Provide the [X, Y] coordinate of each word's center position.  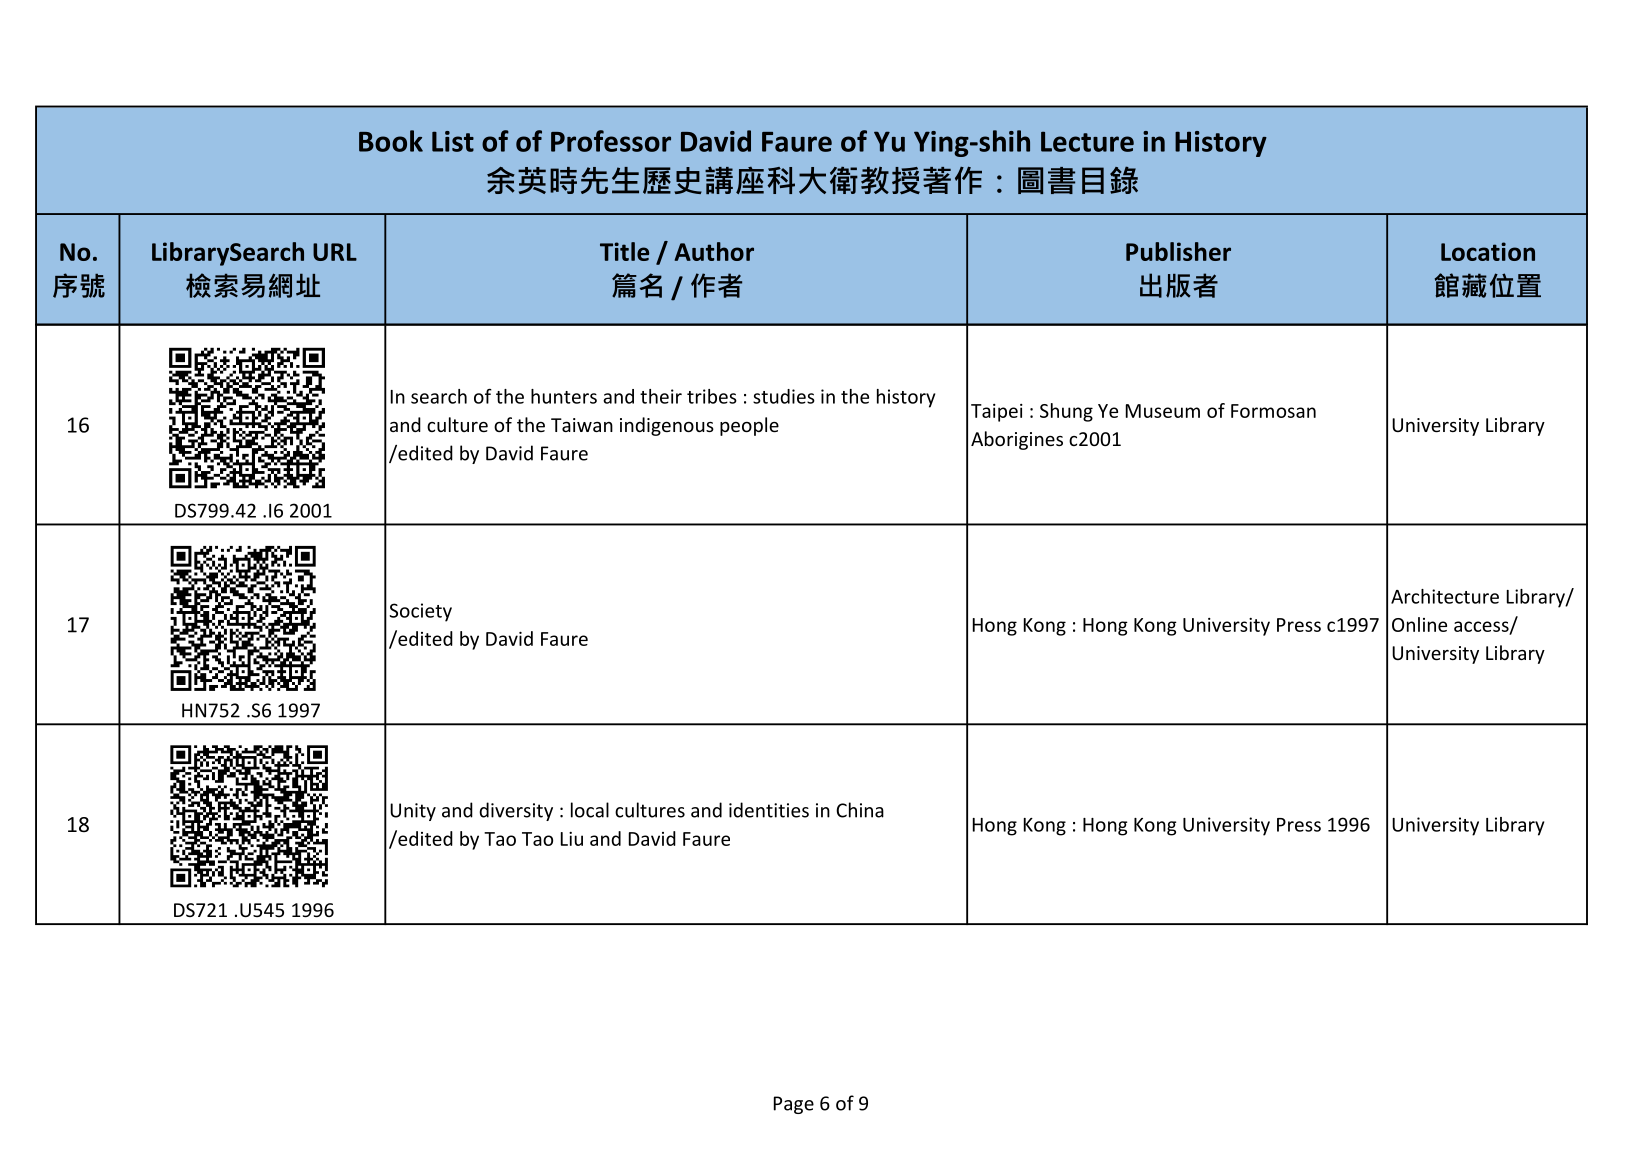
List [453, 141]
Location [1488, 251]
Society [420, 612]
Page [794, 1105]
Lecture [1087, 141]
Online [1419, 624]
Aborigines [1017, 440]
